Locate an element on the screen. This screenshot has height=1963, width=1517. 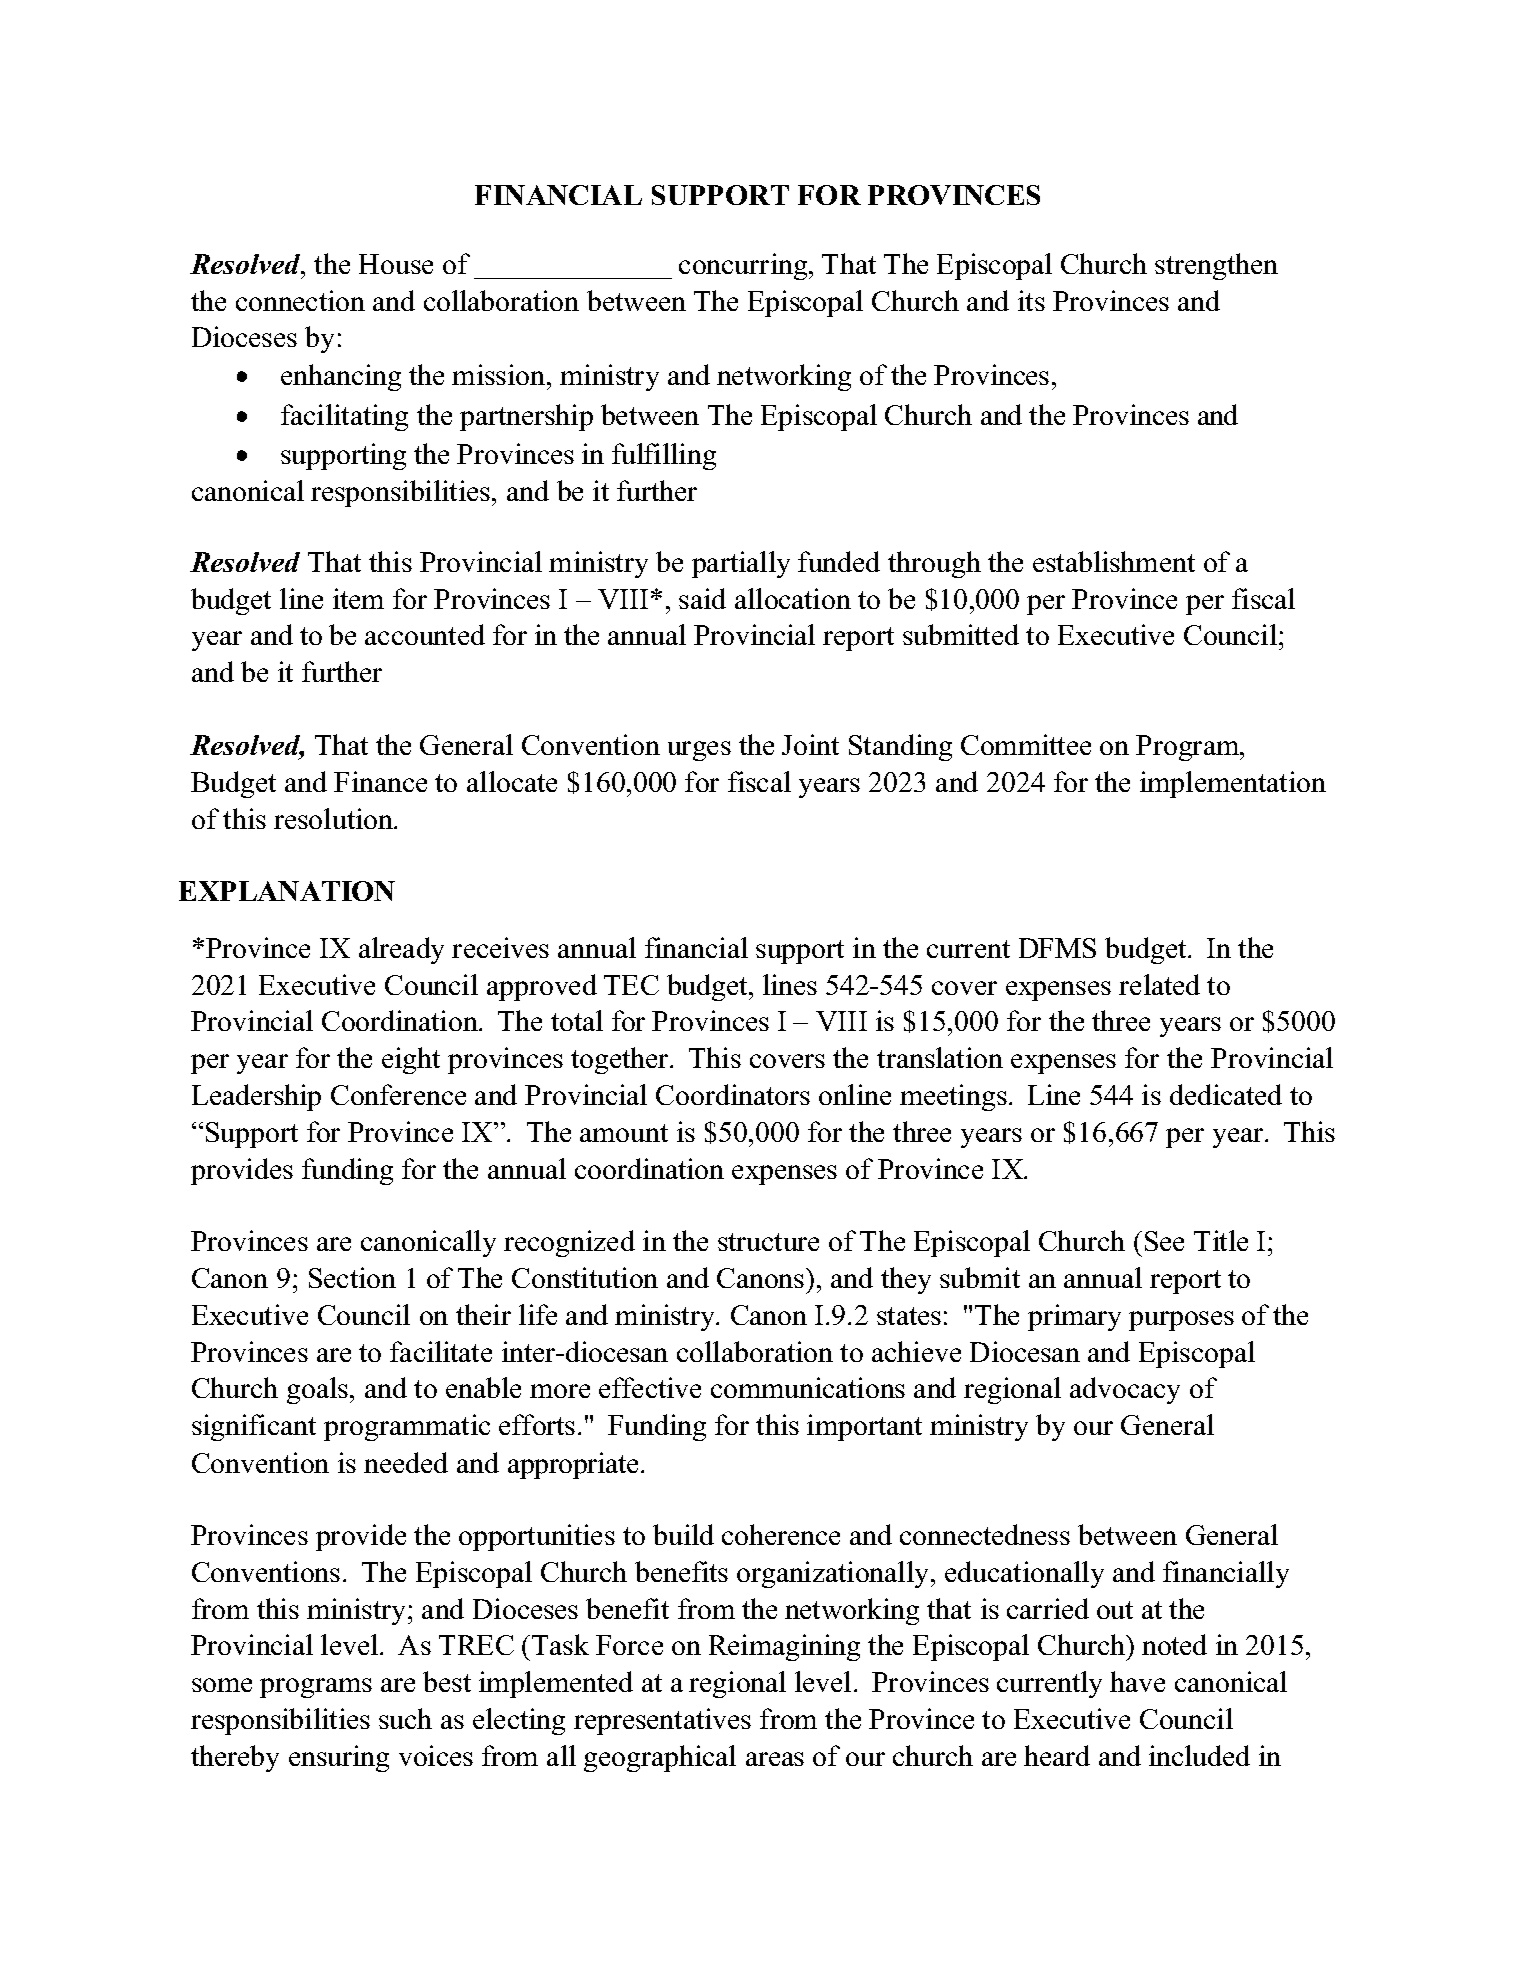
TEC is located at coordinates (631, 985).
